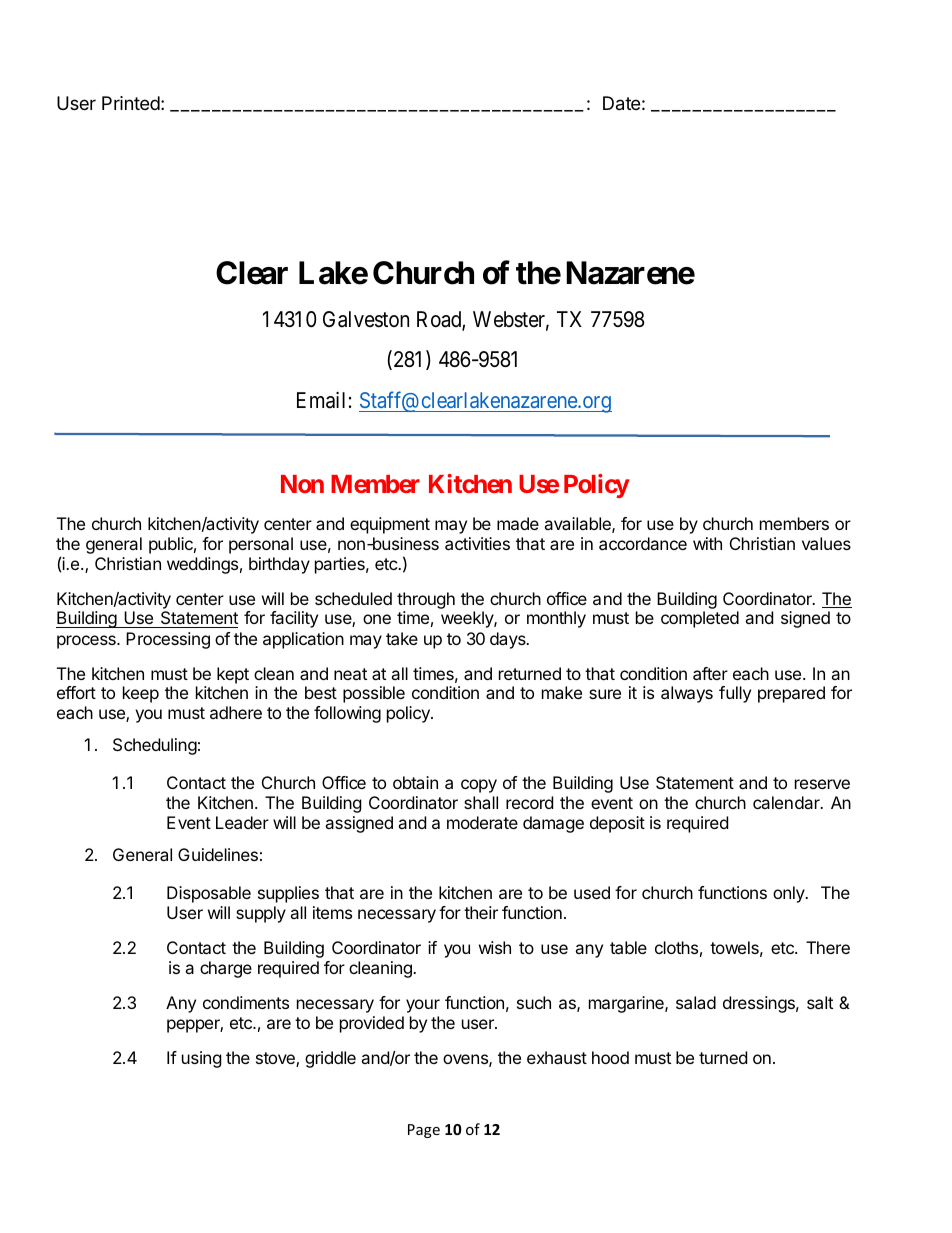 The image size is (952, 1233). What do you see at coordinates (700, 619) in the screenshot?
I see `completed` at bounding box center [700, 619].
